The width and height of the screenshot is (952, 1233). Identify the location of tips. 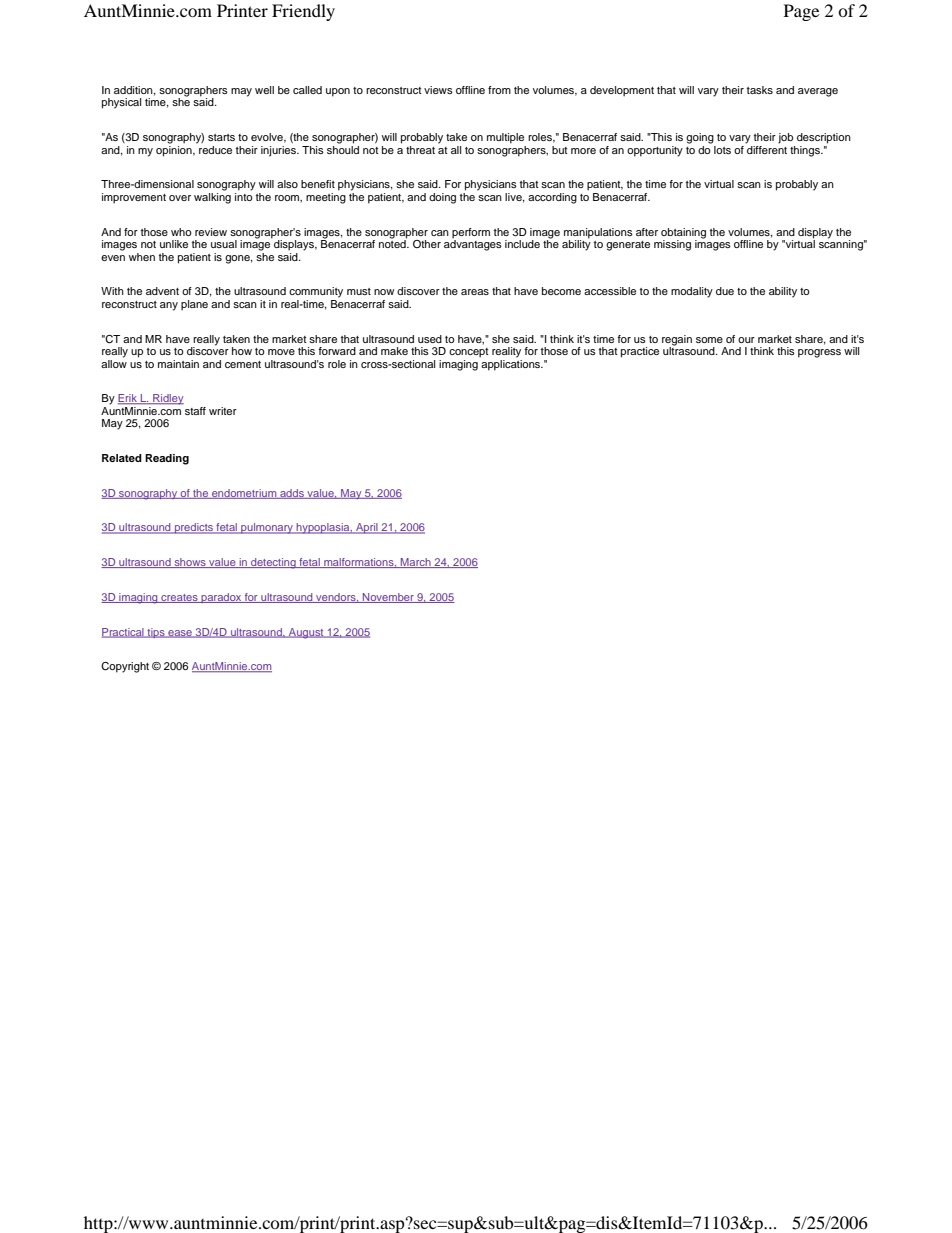
(156, 633).
